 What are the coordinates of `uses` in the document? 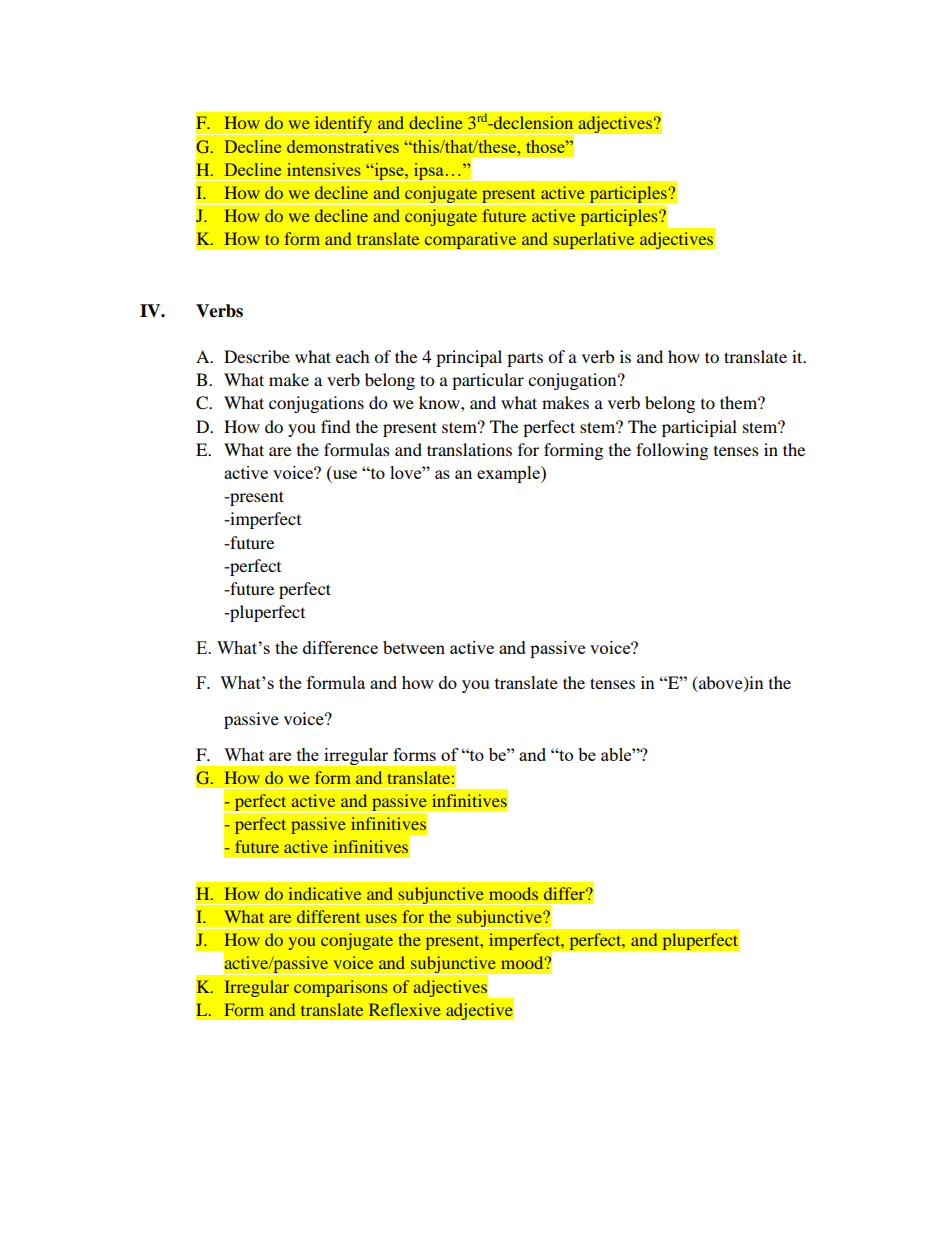 It's located at (381, 918).
